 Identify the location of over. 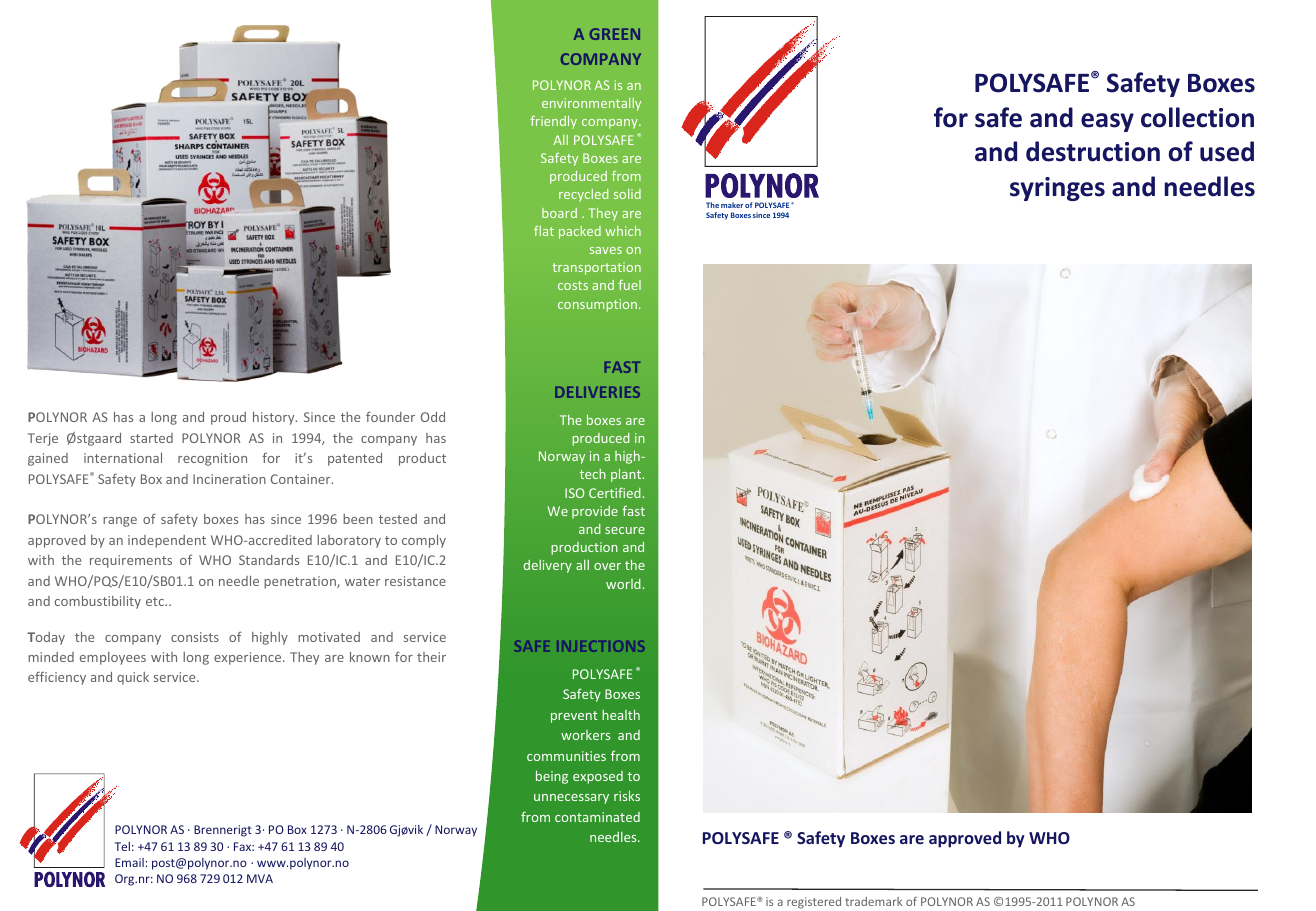
(607, 566).
